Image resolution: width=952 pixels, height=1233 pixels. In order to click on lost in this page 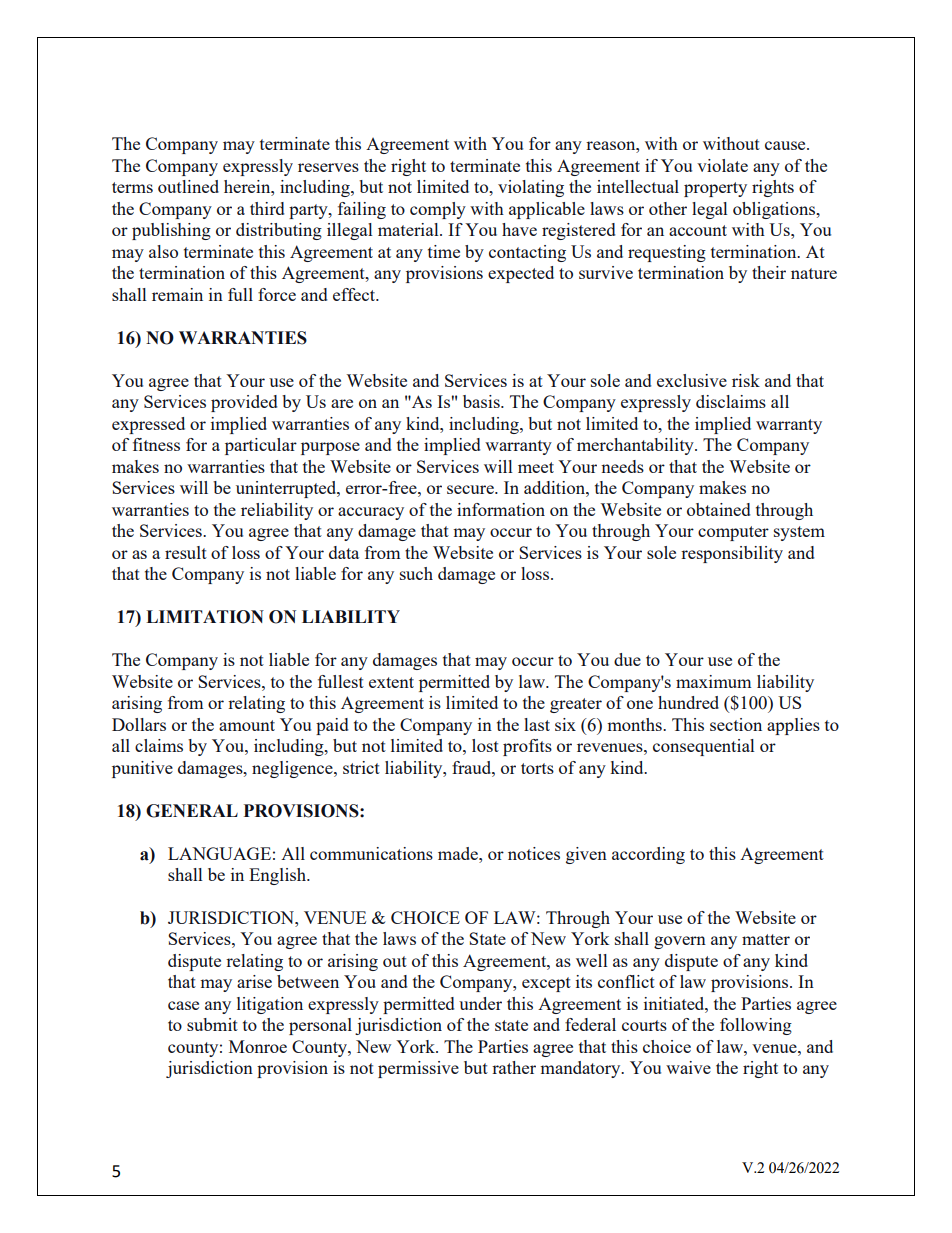, I will do `click(485, 745)`.
